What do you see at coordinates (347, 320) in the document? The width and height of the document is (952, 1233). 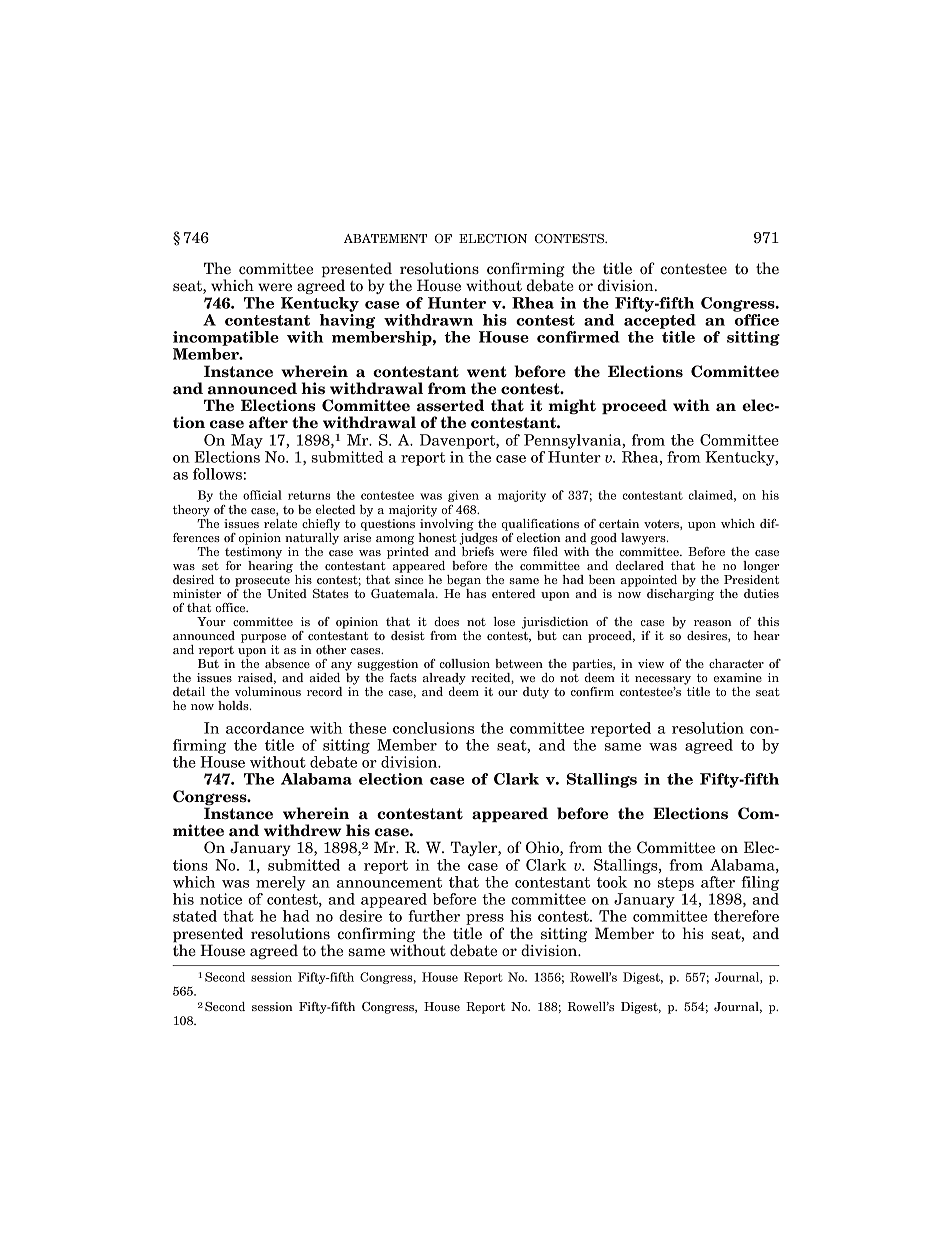 I see `having` at bounding box center [347, 320].
